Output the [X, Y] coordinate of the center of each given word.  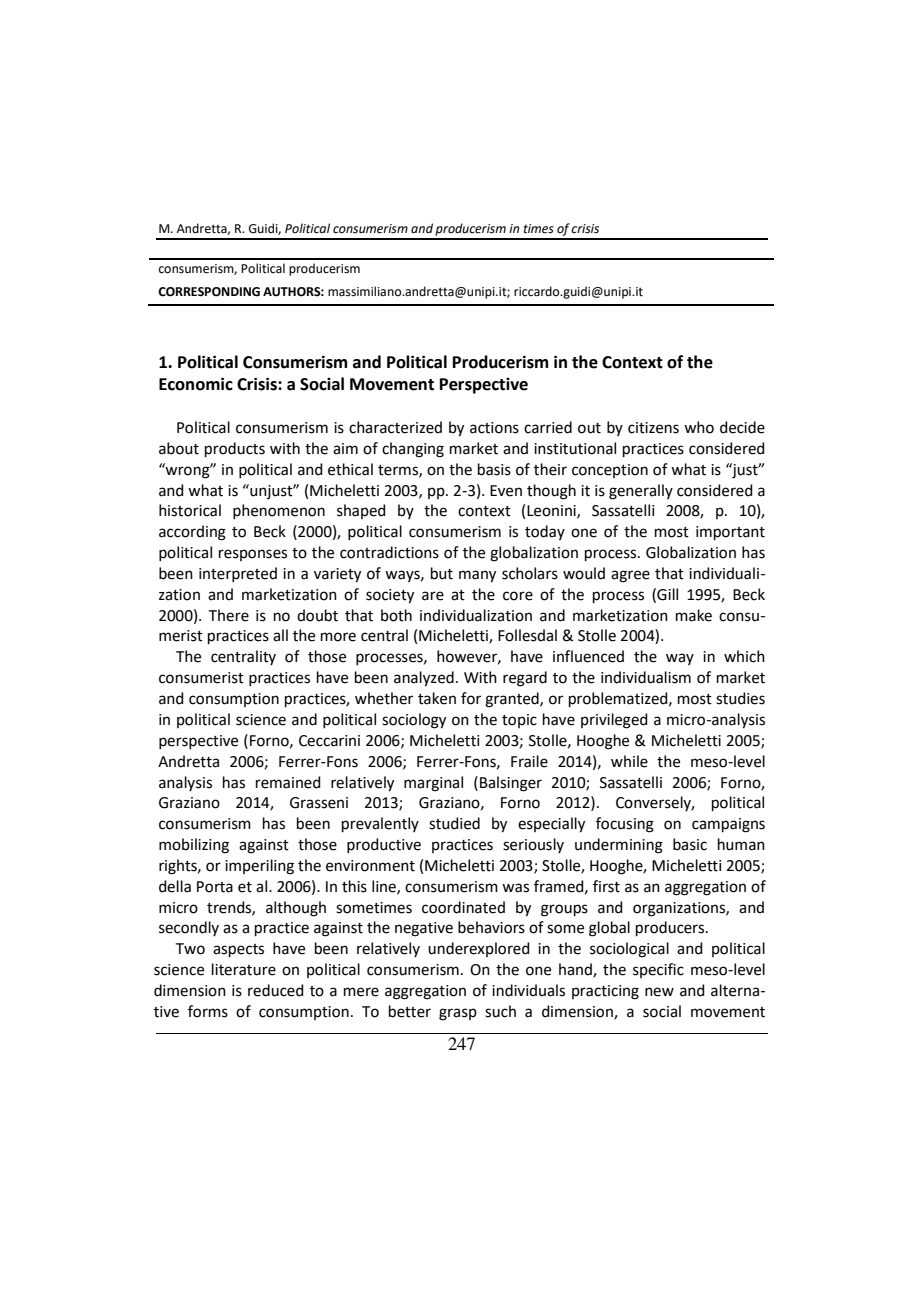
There [229, 615]
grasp [458, 1014]
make [694, 615]
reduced [276, 990]
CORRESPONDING [209, 292]
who [699, 427]
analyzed [424, 679]
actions [494, 428]
